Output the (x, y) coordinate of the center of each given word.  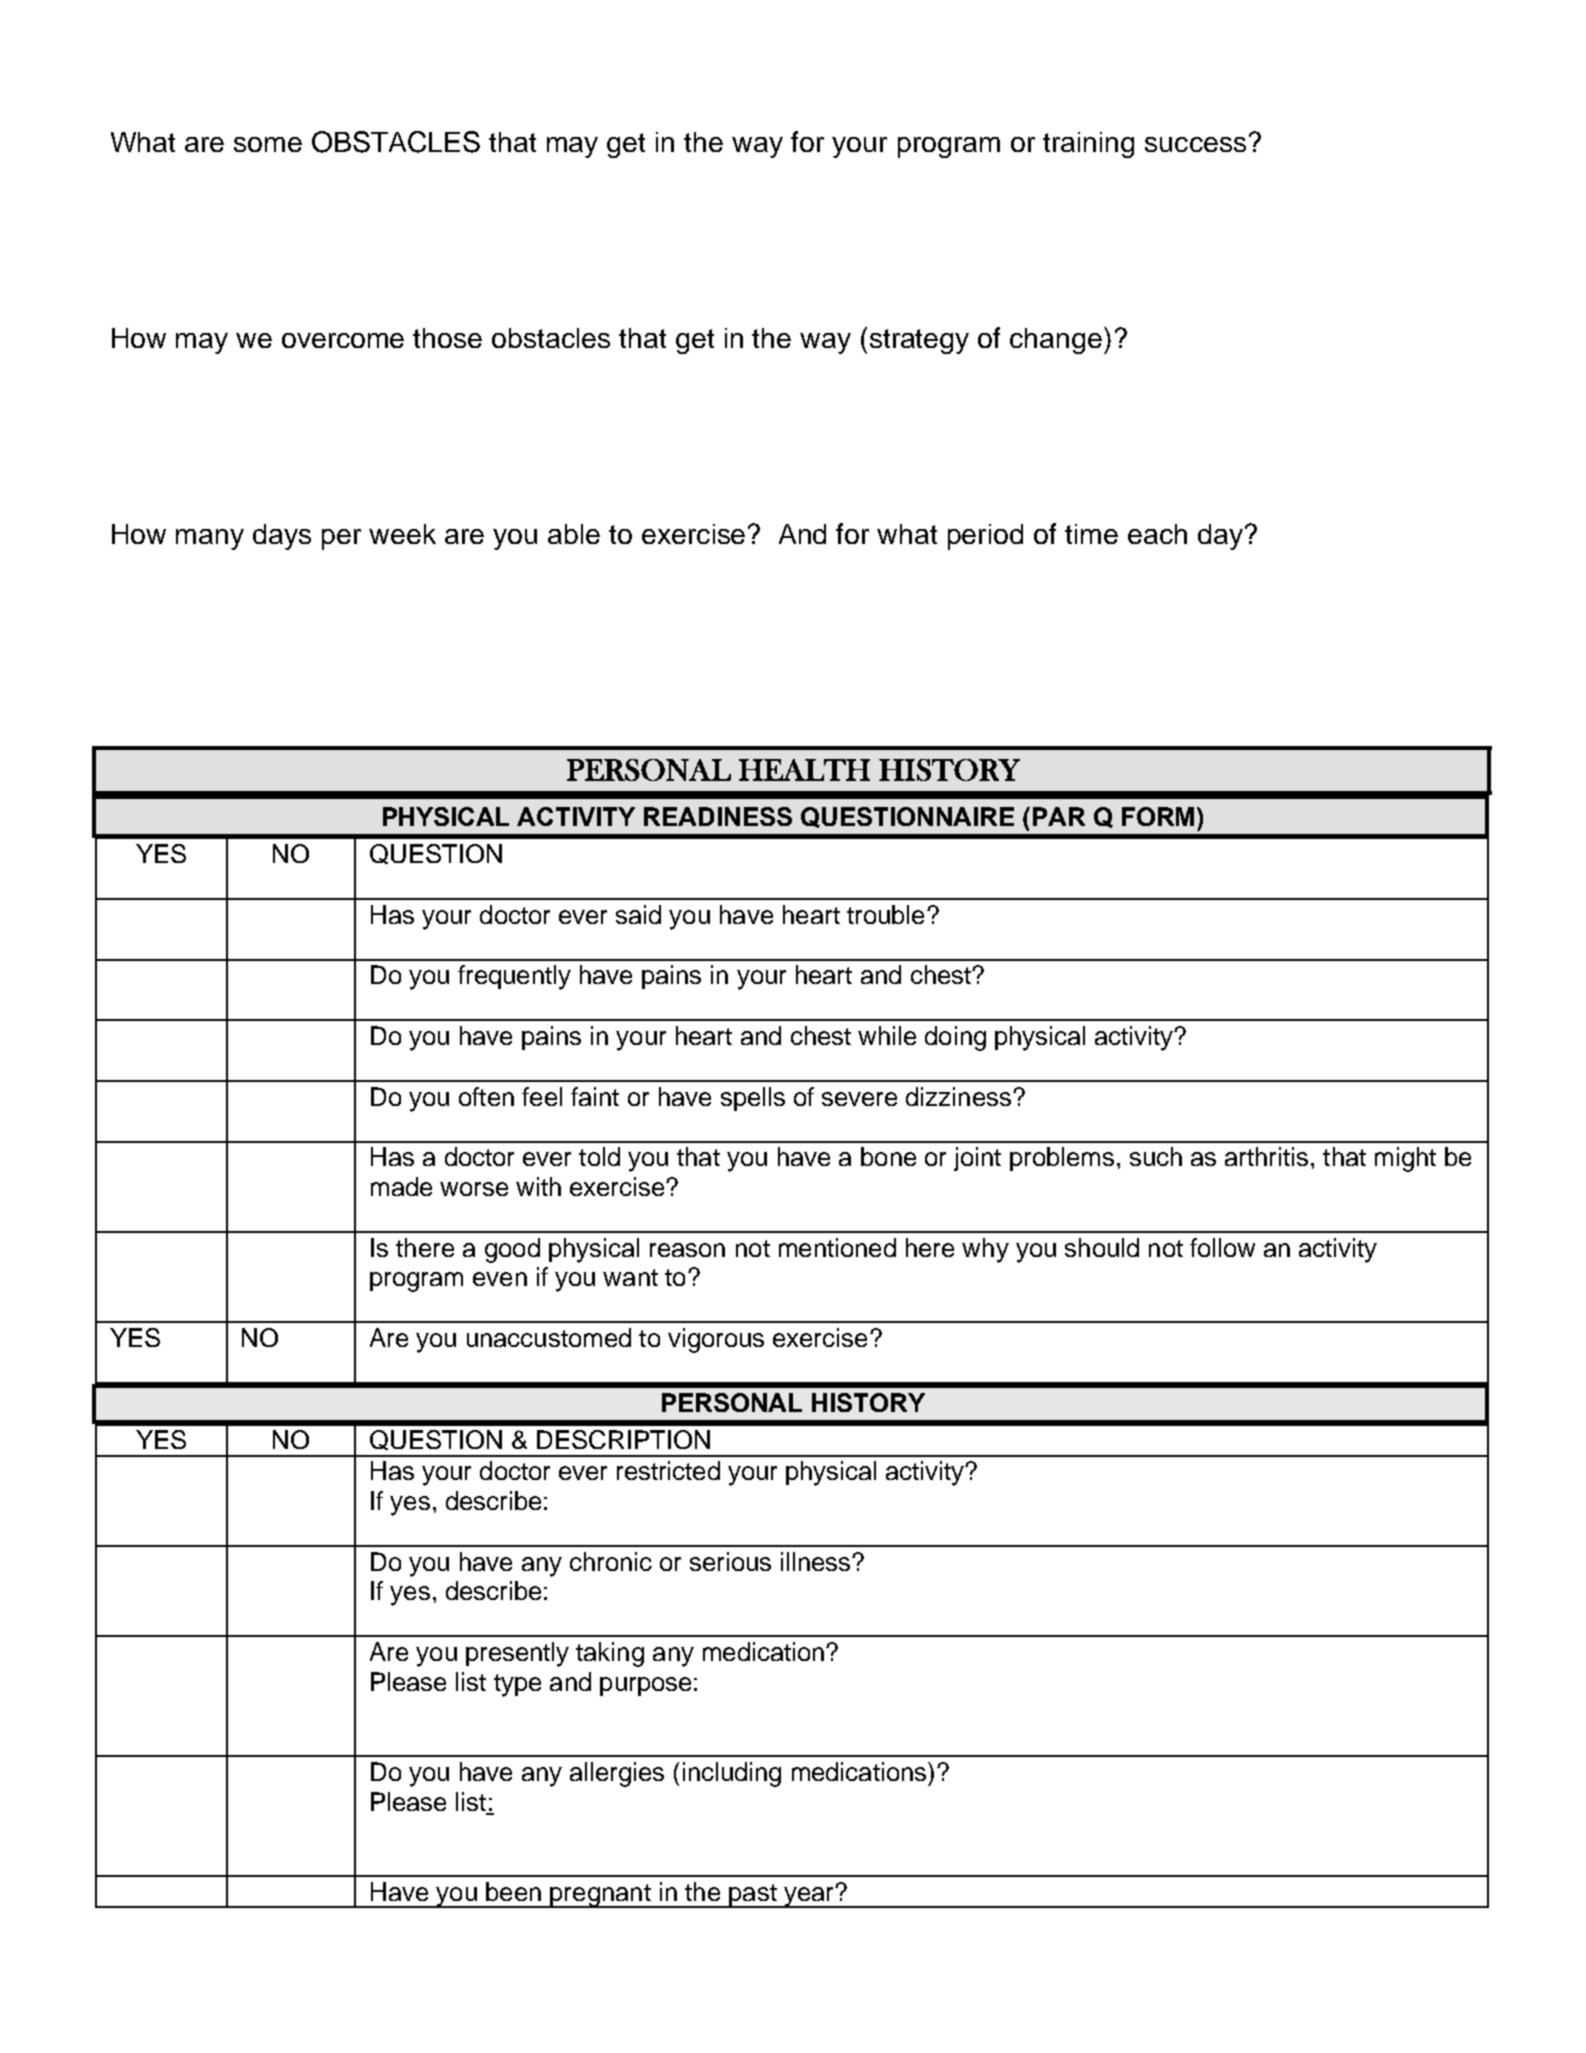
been (513, 1891)
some (268, 144)
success (1195, 144)
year (809, 1897)
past (753, 1896)
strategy (919, 341)
